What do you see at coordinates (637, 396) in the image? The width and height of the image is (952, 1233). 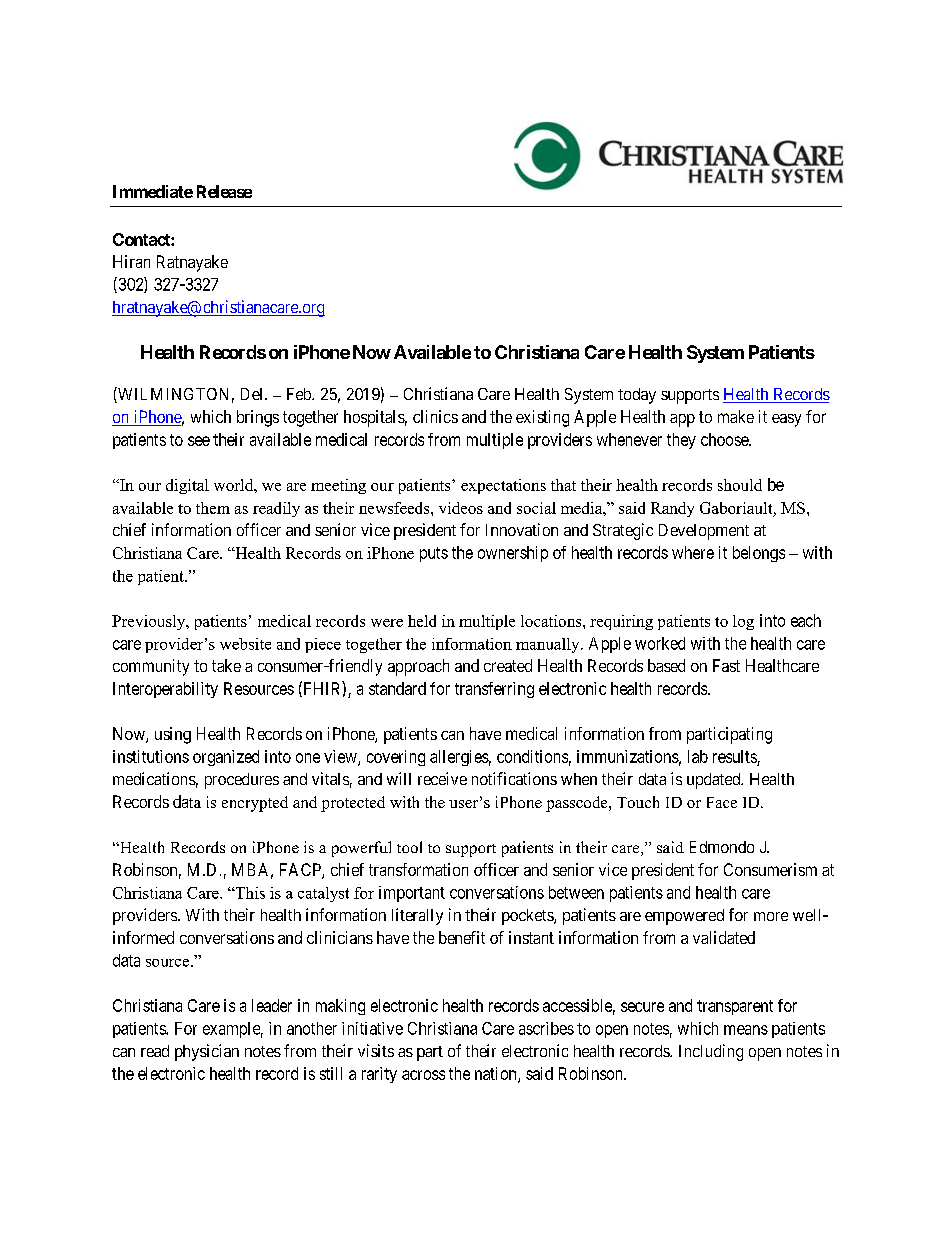 I see `today` at bounding box center [637, 396].
